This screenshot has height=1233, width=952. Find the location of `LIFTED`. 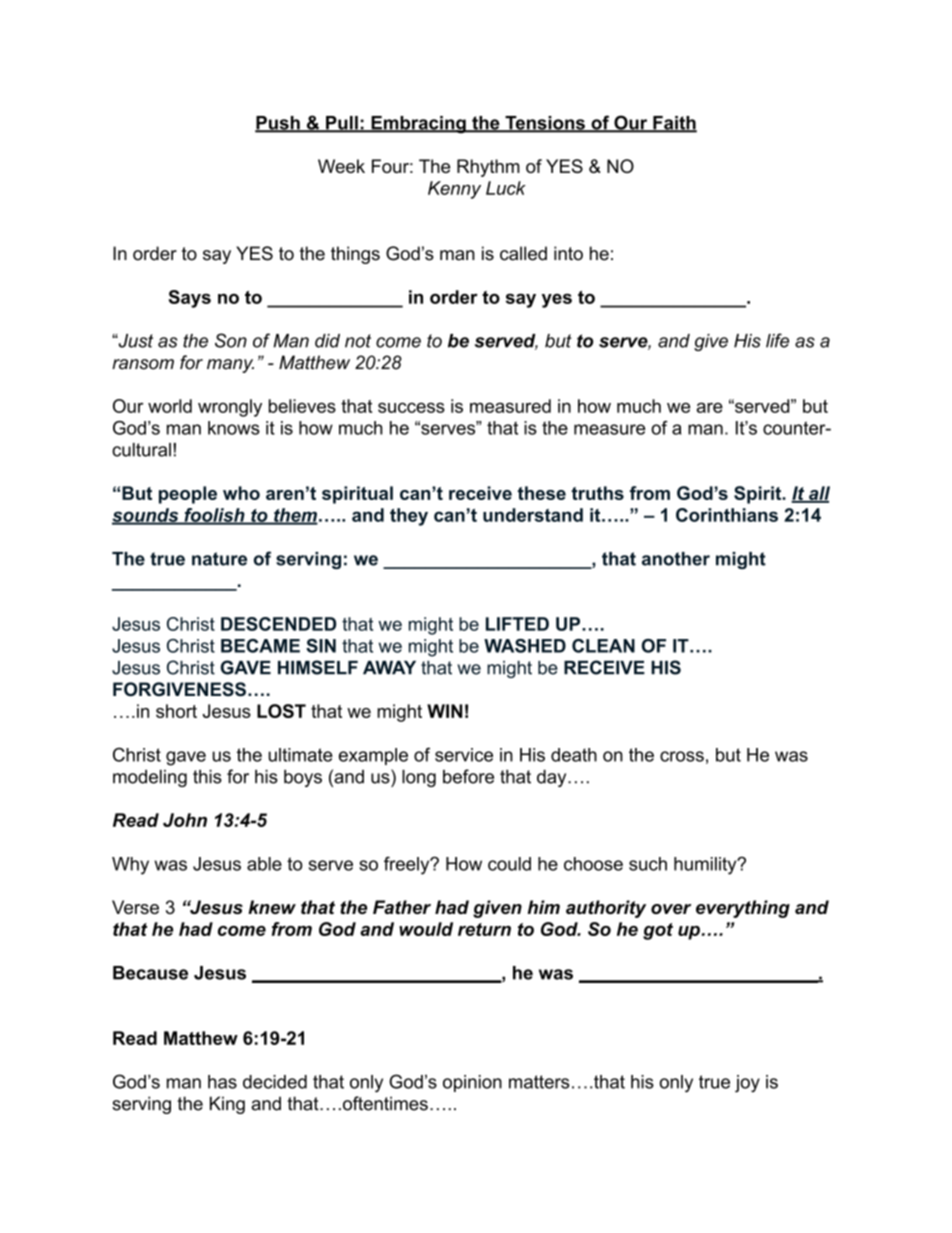

LIFTED is located at coordinates (517, 624).
